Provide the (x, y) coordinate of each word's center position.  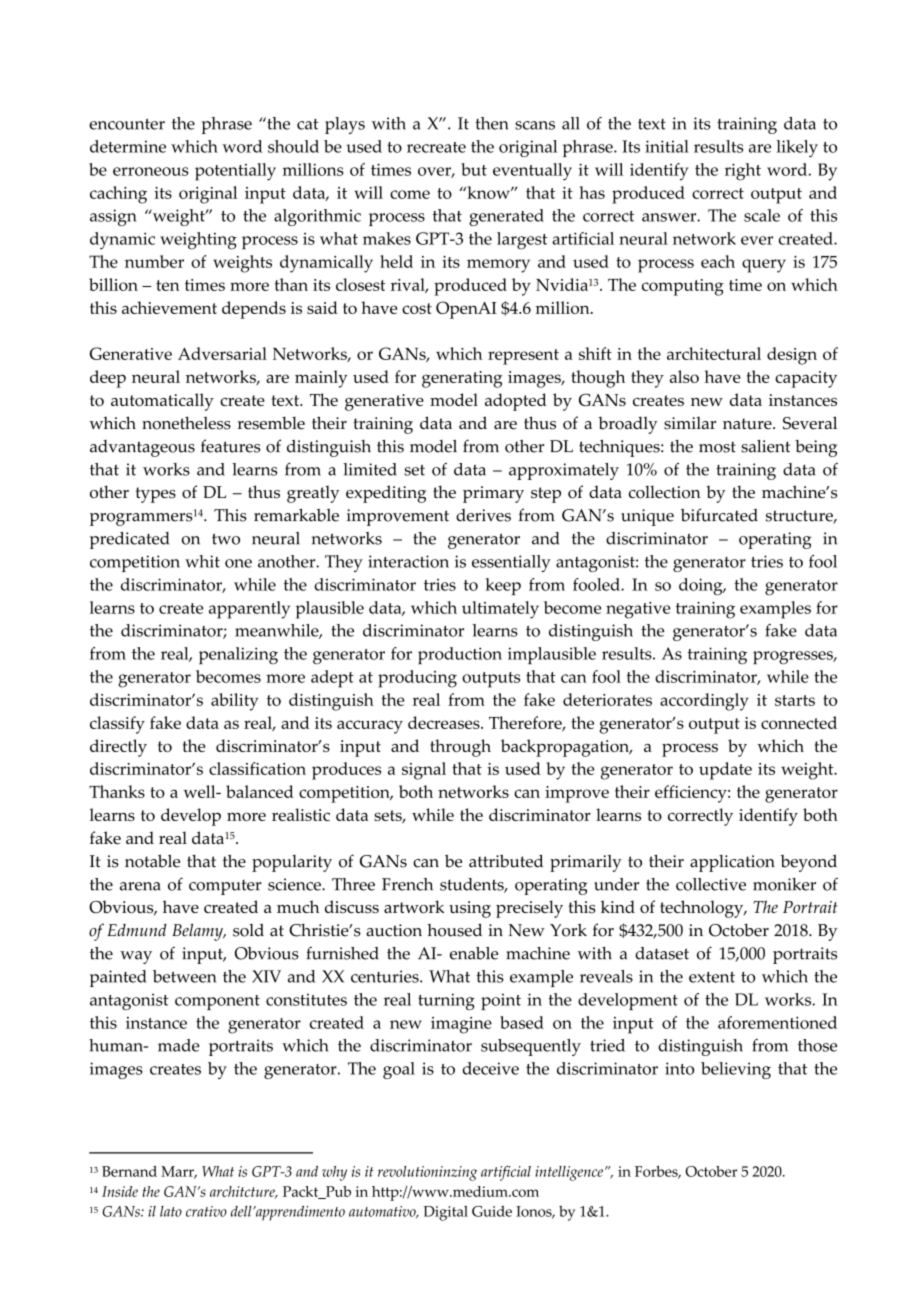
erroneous (151, 171)
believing (736, 1070)
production (460, 655)
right (743, 172)
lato (171, 1211)
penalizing (238, 655)
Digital (446, 1213)
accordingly (704, 702)
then (491, 123)
